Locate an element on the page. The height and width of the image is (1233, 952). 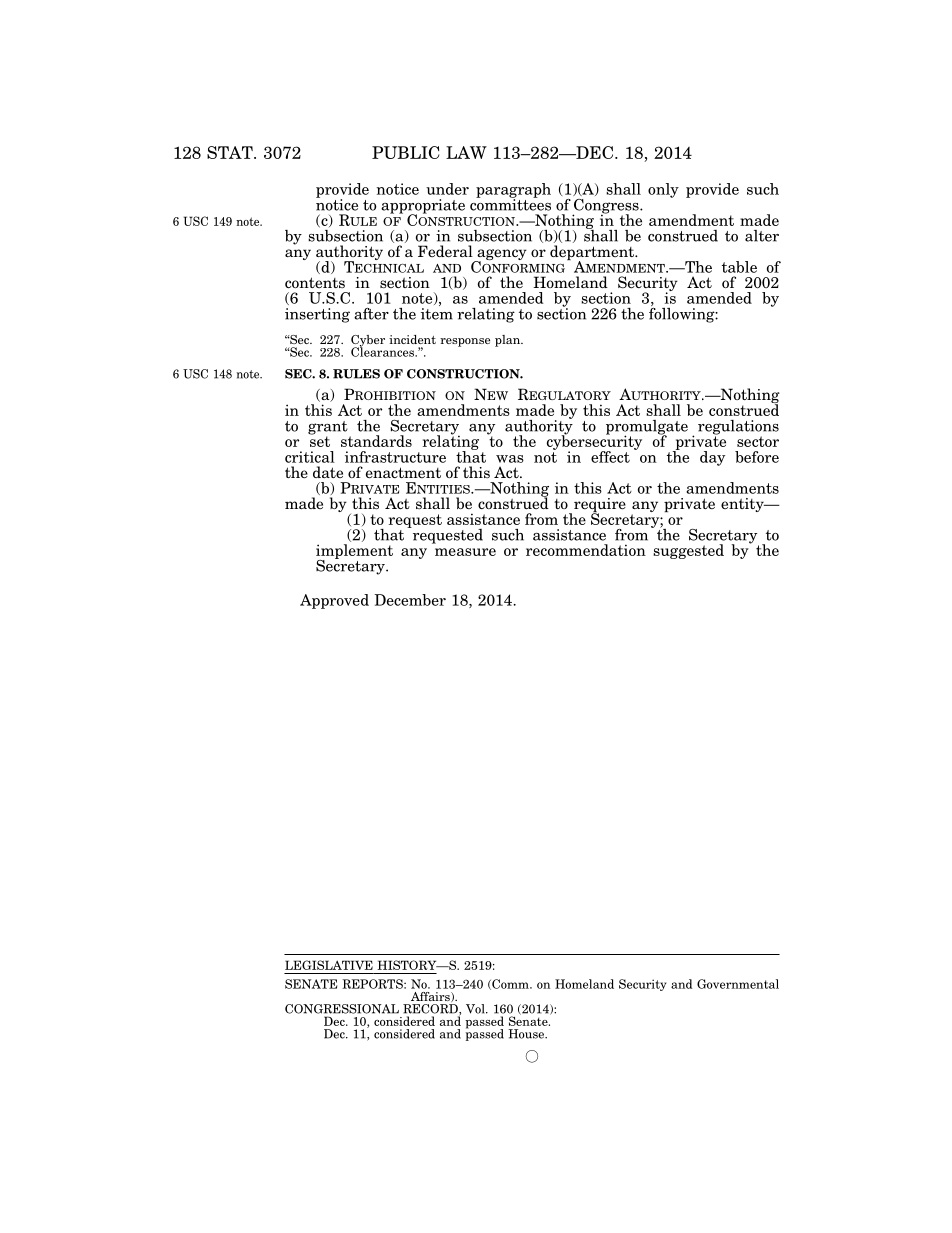
measure is located at coordinates (465, 552).
